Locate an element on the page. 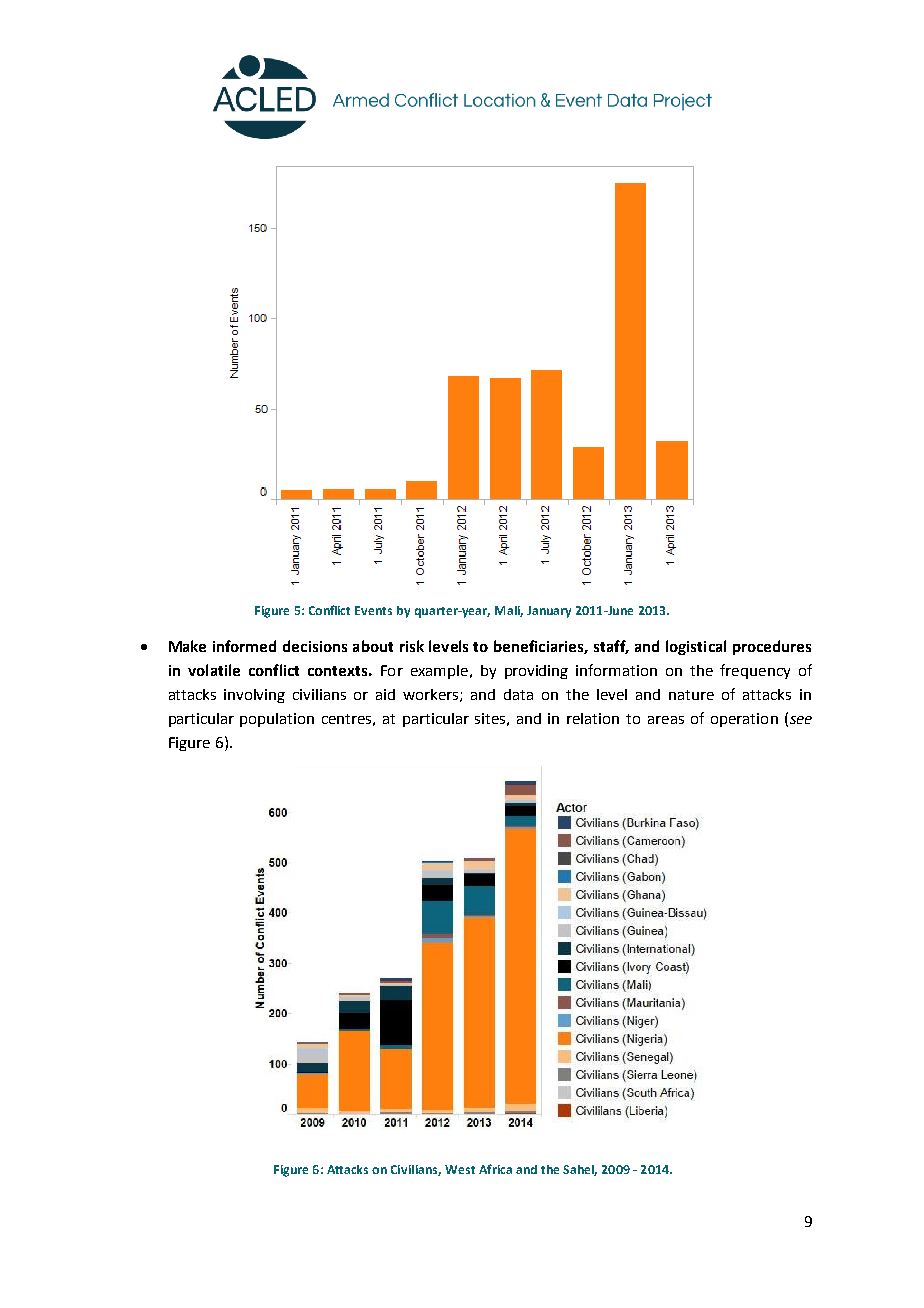 This image has width=924, height=1308. population is located at coordinates (277, 720).
